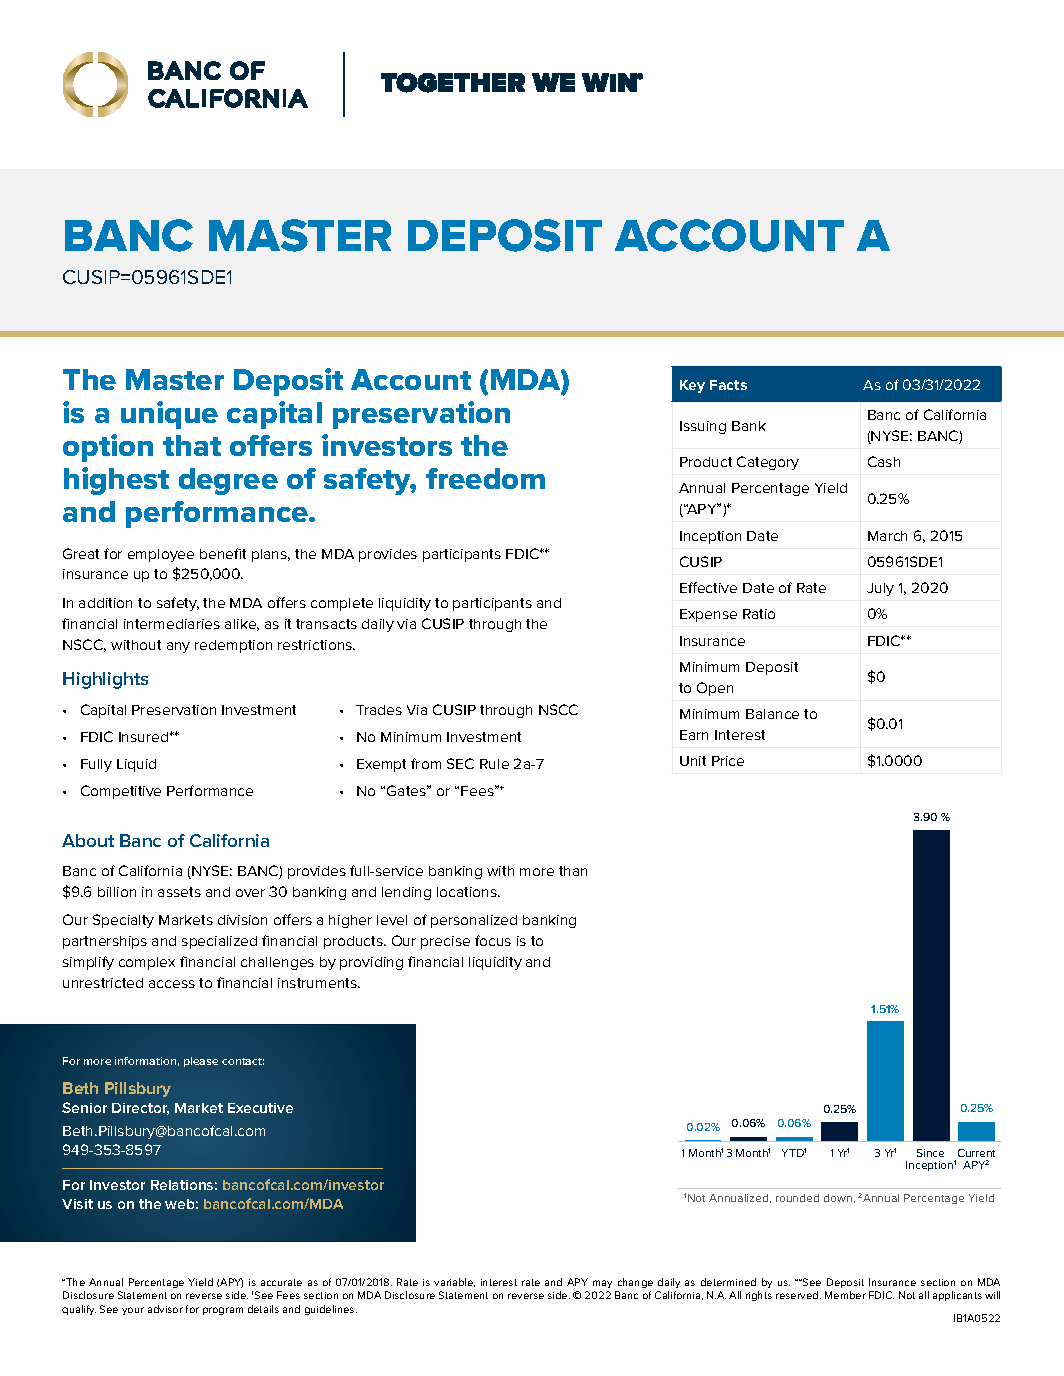 The image size is (1064, 1376). I want to click on may, so click(602, 1284).
